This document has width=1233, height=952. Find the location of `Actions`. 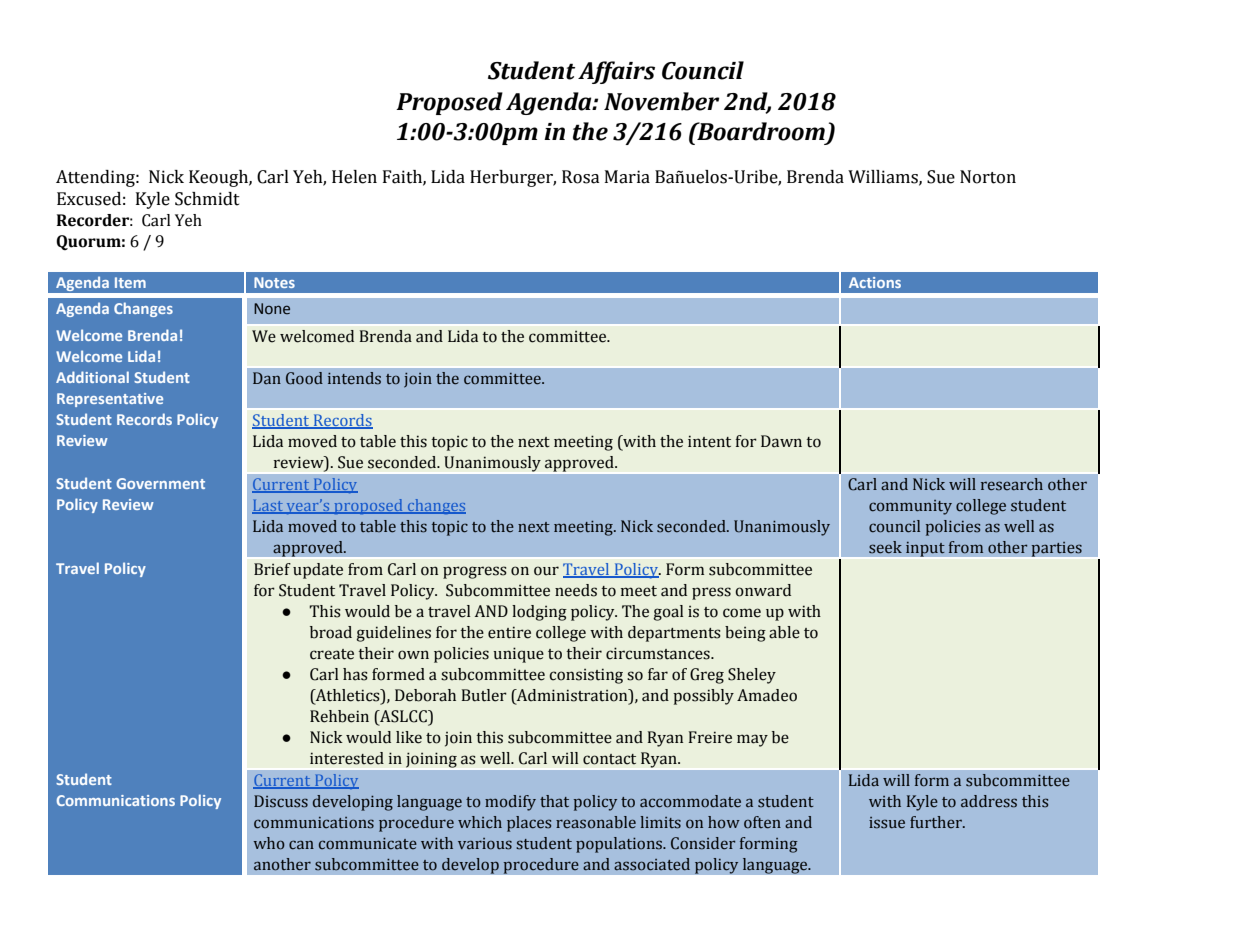

Actions is located at coordinates (875, 282).
